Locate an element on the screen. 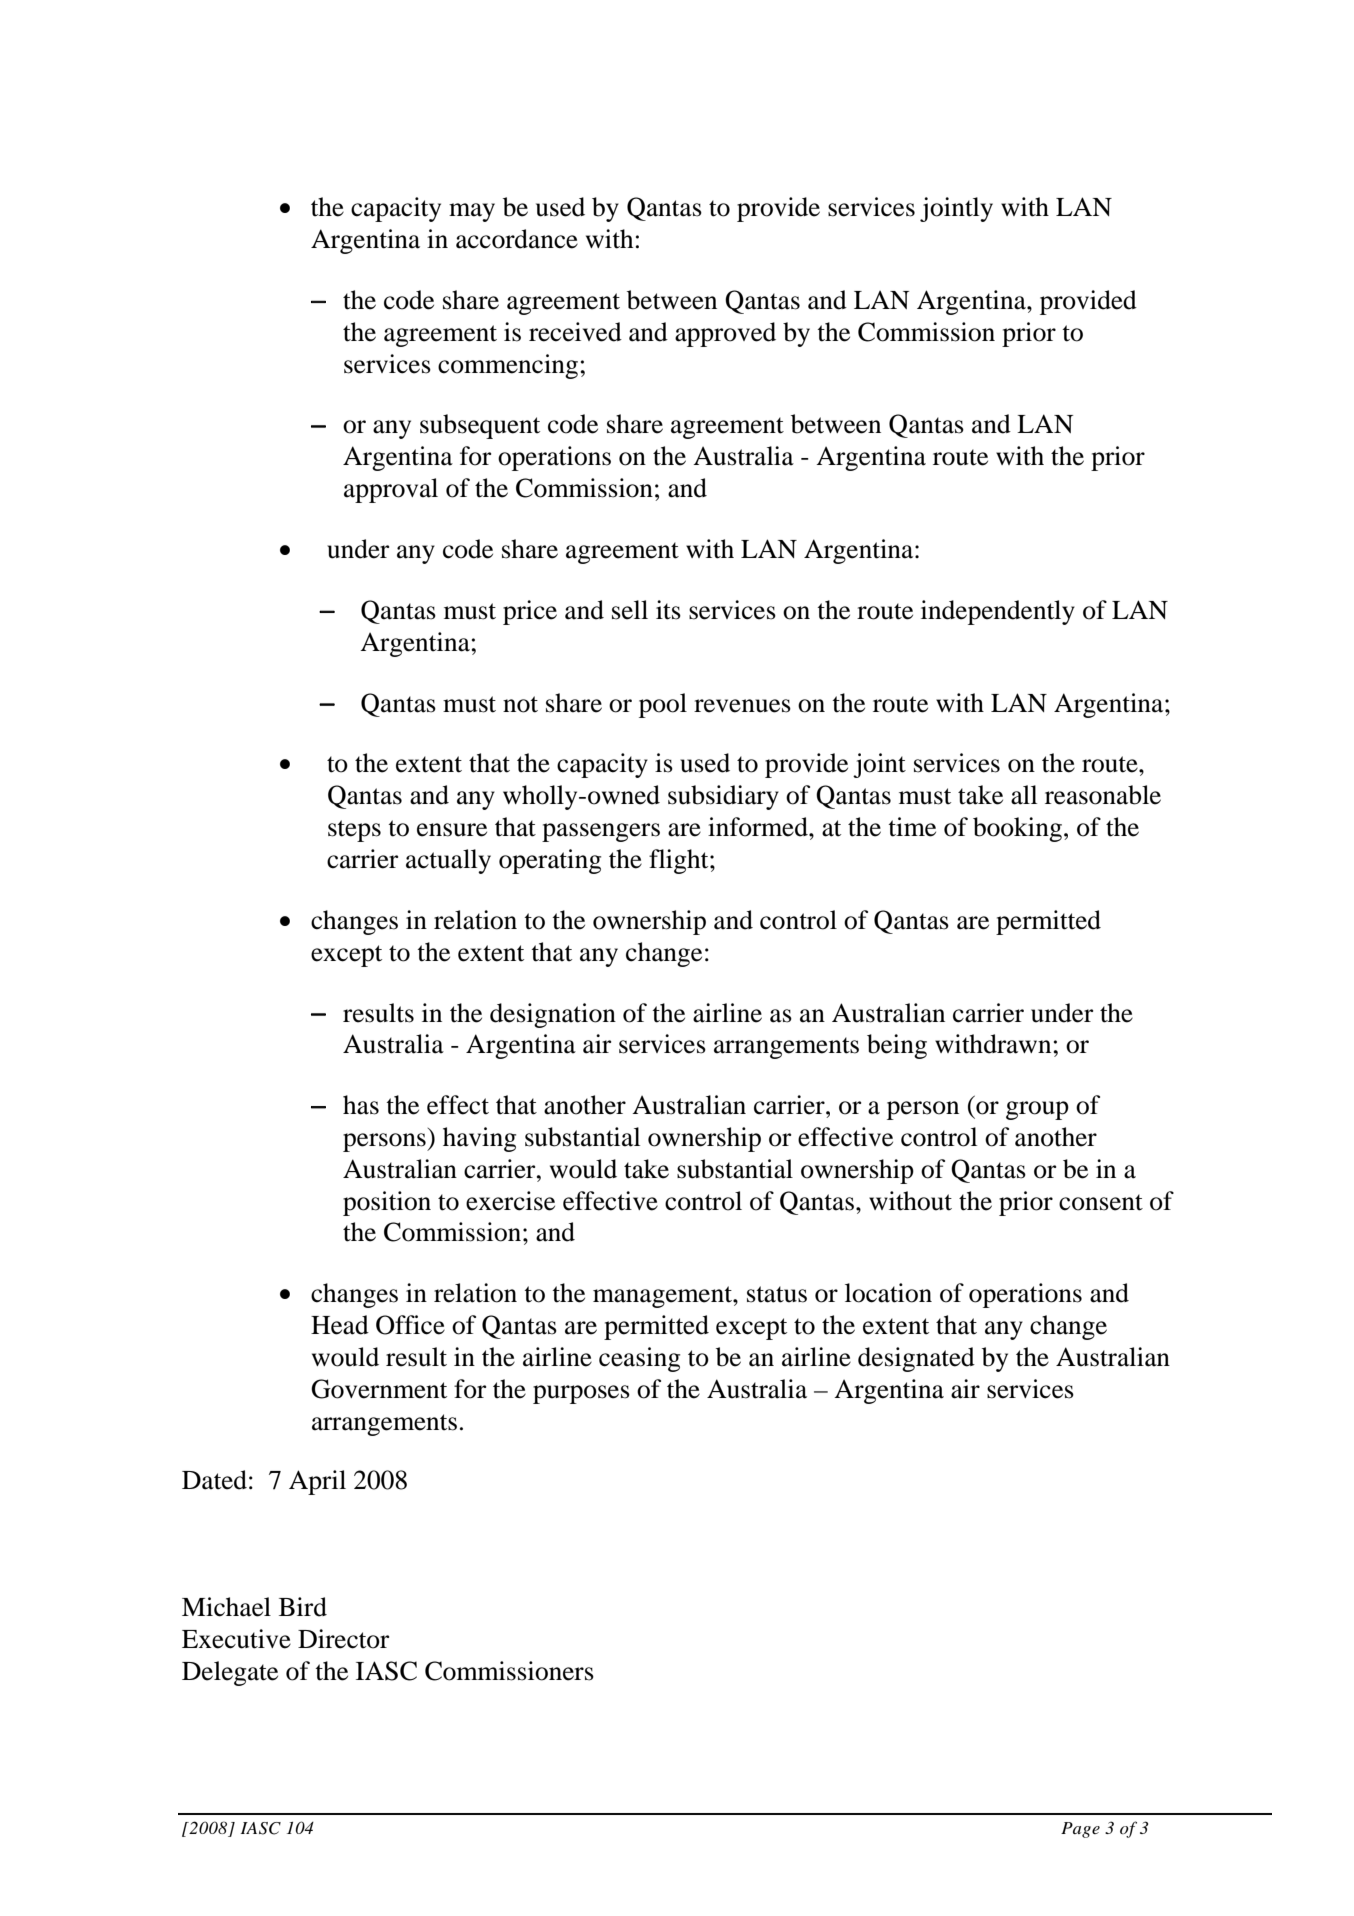 The image size is (1354, 1916). Director is located at coordinates (343, 1639).
